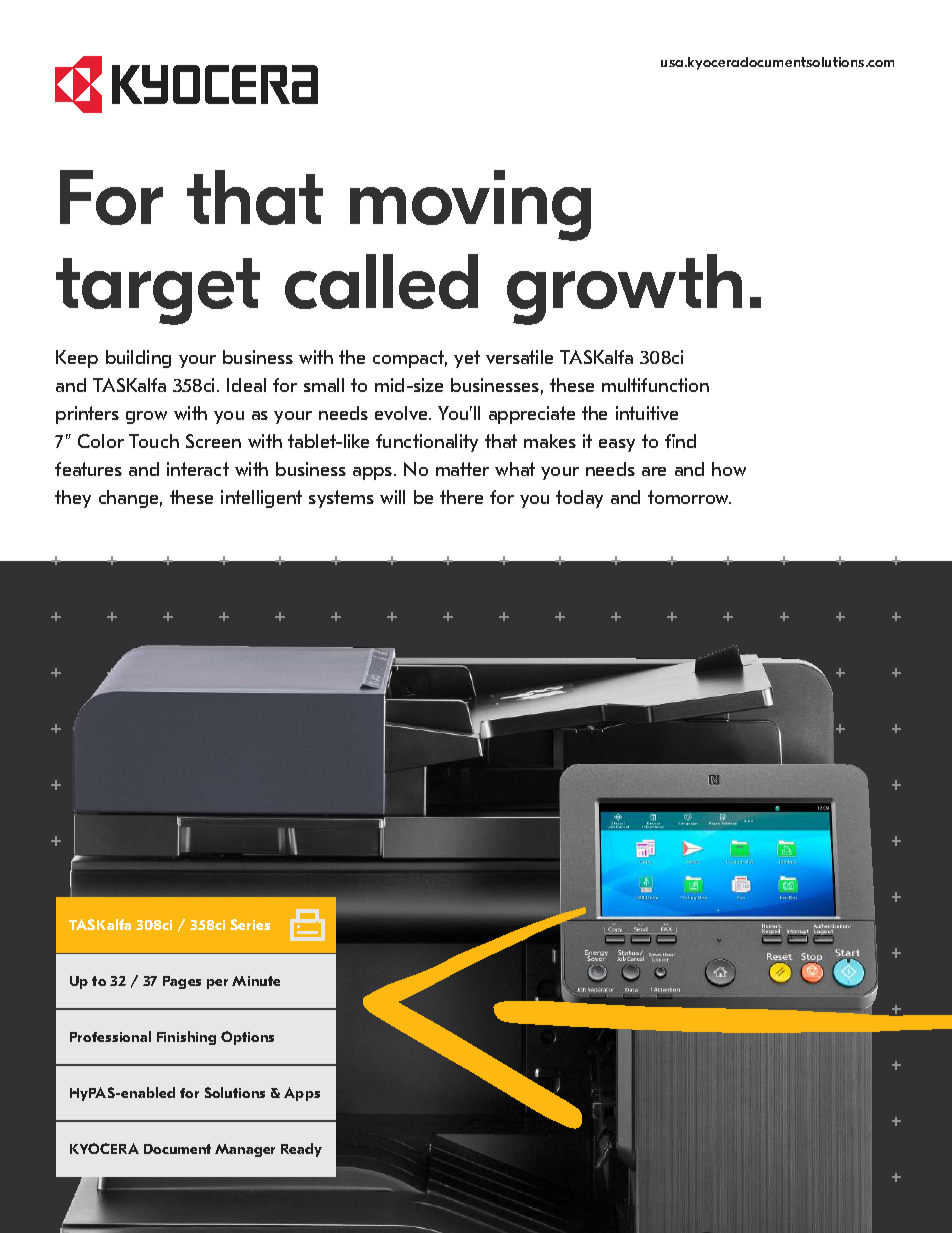  What do you see at coordinates (689, 497) in the image?
I see `tomorrow` at bounding box center [689, 497].
